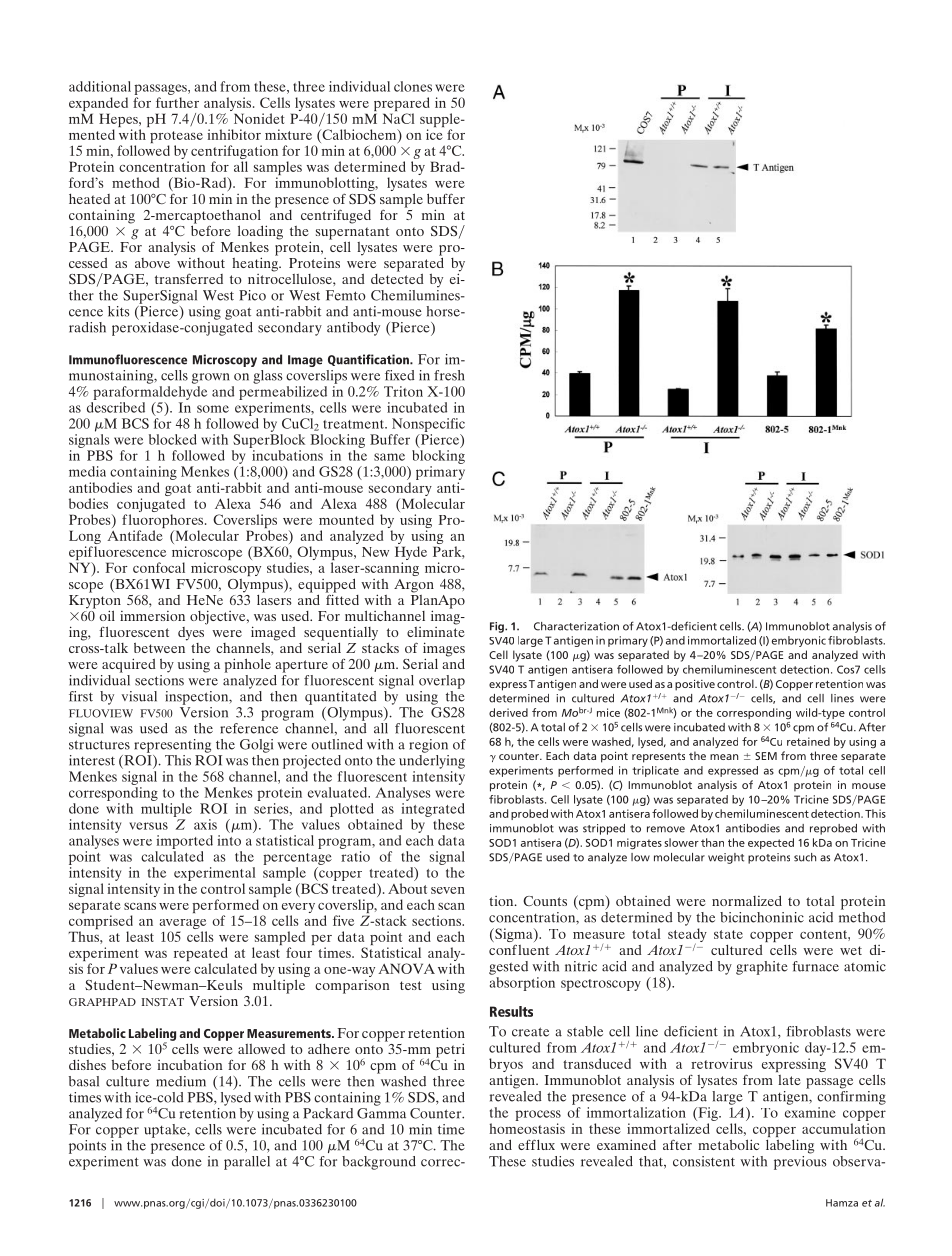 This page has width=952, height=1256. Describe the element at coordinates (695, 685) in the page. I see `positive` at that location.
